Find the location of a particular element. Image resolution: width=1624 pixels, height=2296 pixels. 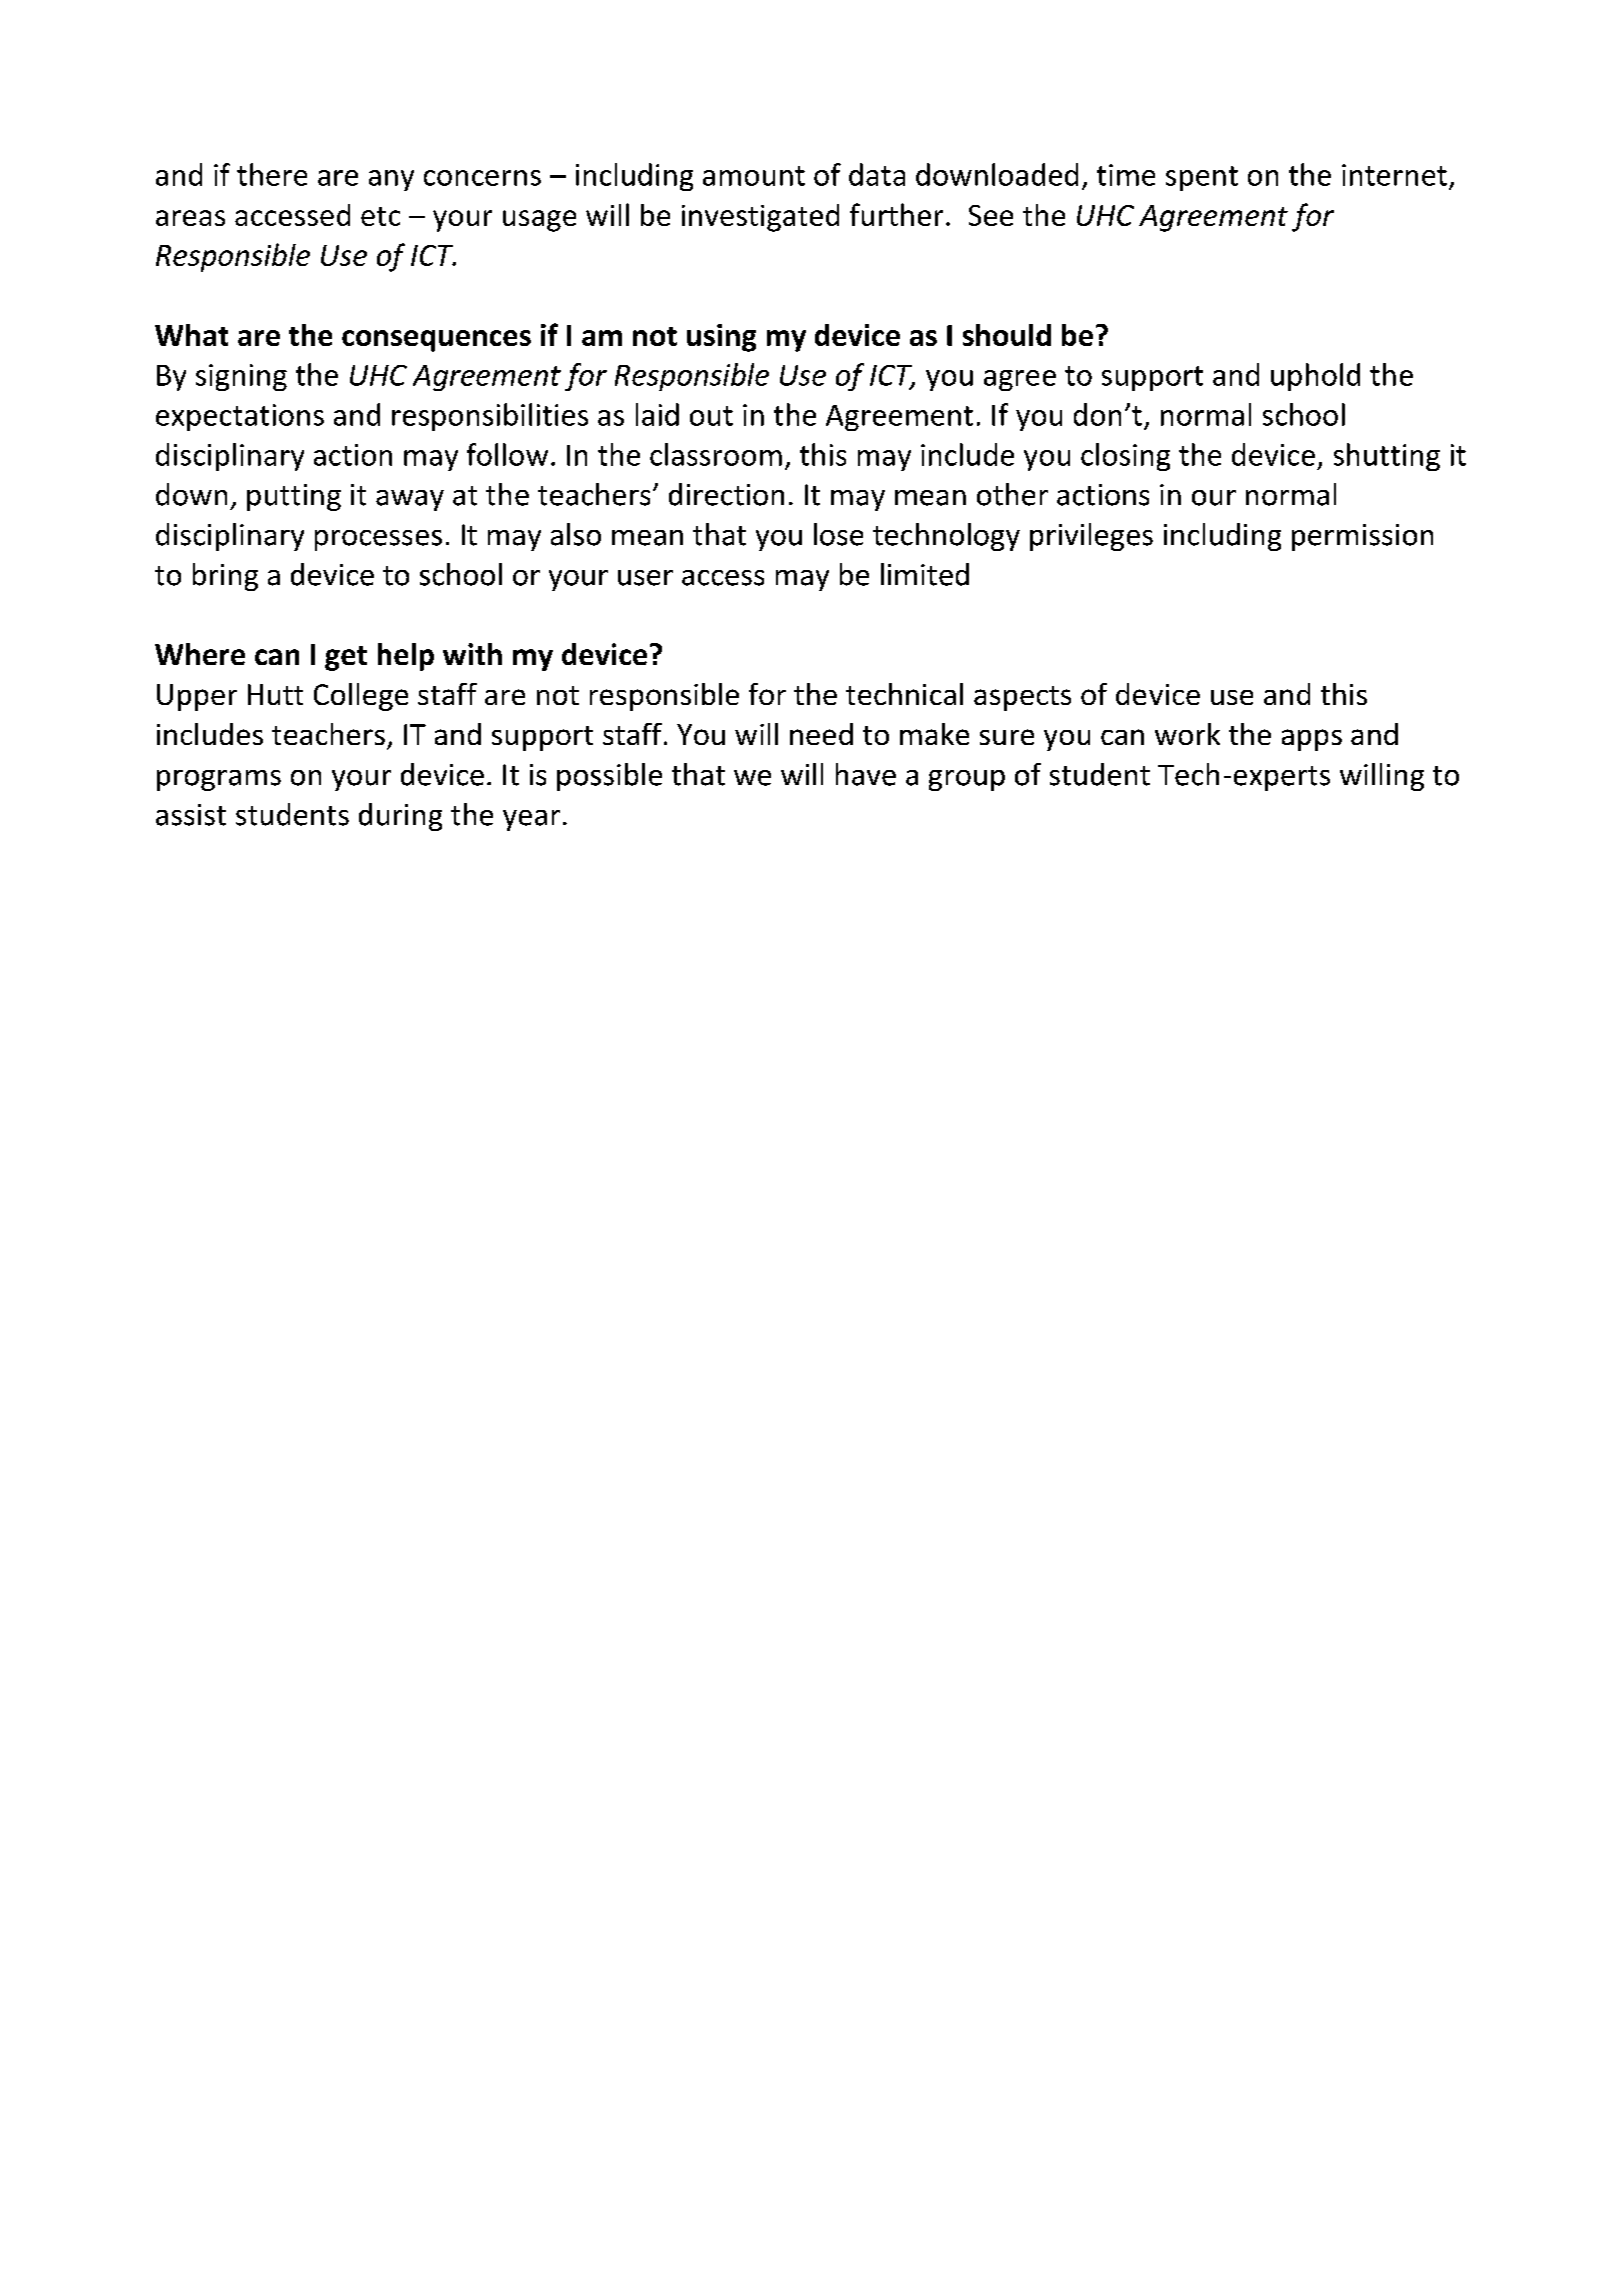

work is located at coordinates (1187, 734).
